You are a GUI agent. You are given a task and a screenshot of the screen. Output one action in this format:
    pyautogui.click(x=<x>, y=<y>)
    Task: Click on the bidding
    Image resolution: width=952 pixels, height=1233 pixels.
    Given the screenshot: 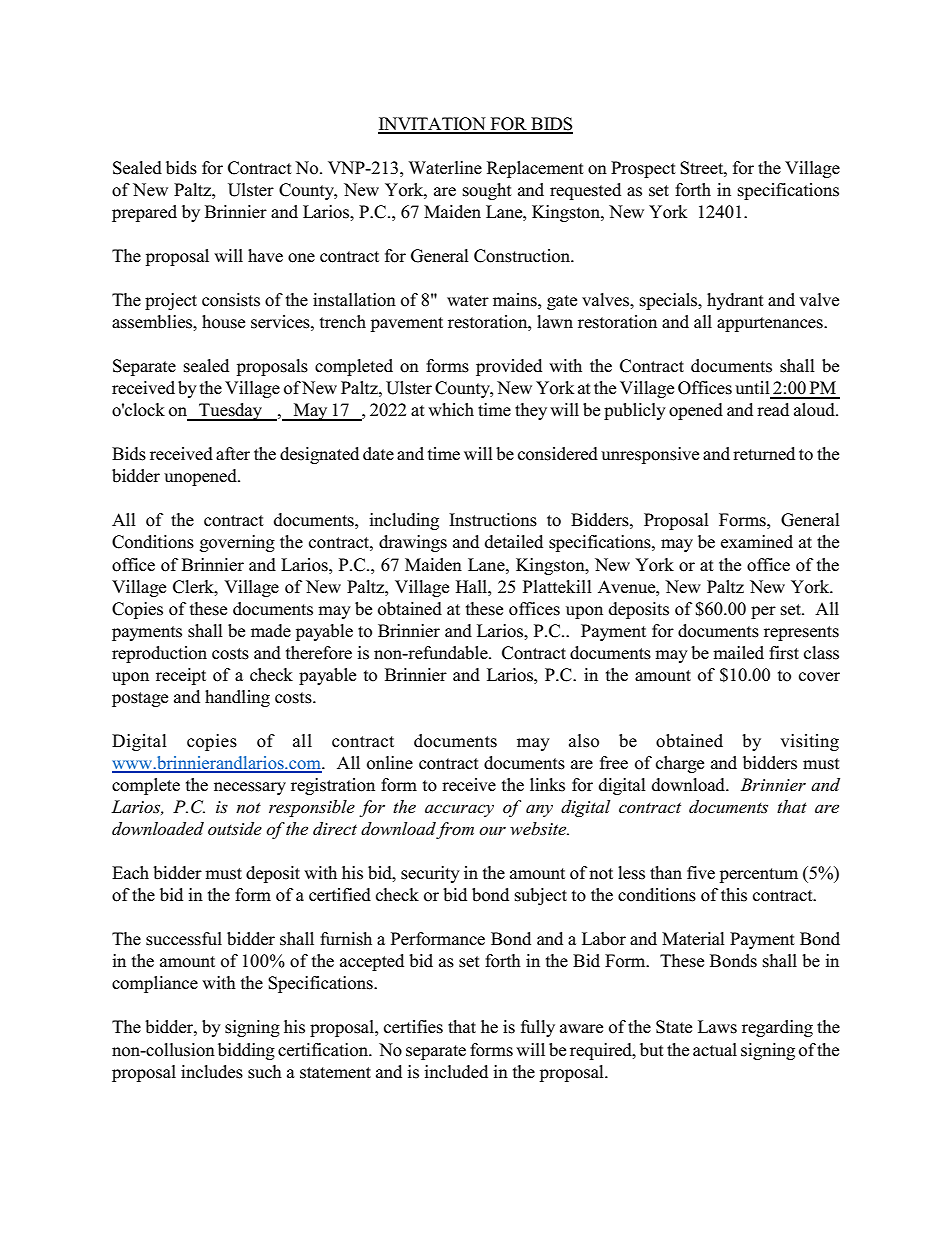 What is the action you would take?
    pyautogui.click(x=246, y=1051)
